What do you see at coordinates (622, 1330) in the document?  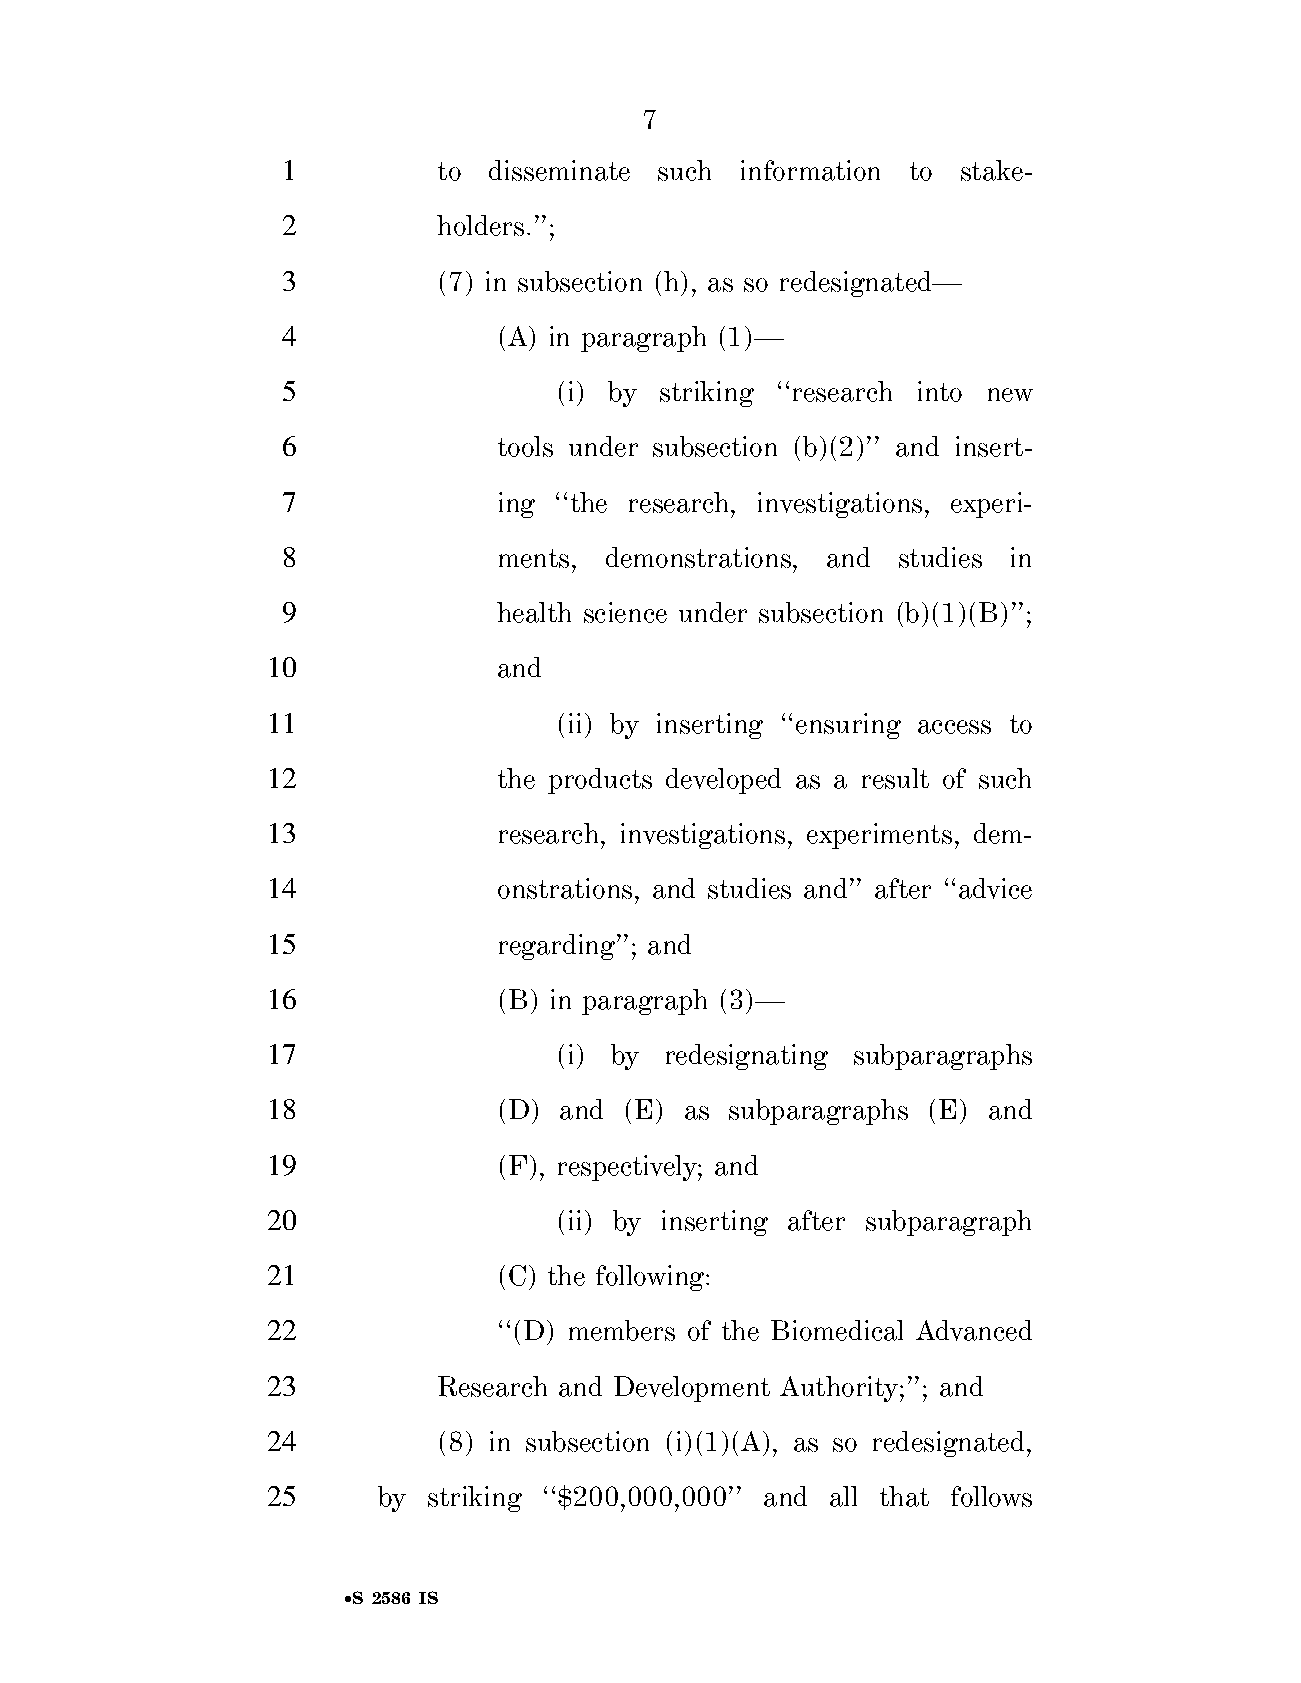 I see `members` at bounding box center [622, 1330].
